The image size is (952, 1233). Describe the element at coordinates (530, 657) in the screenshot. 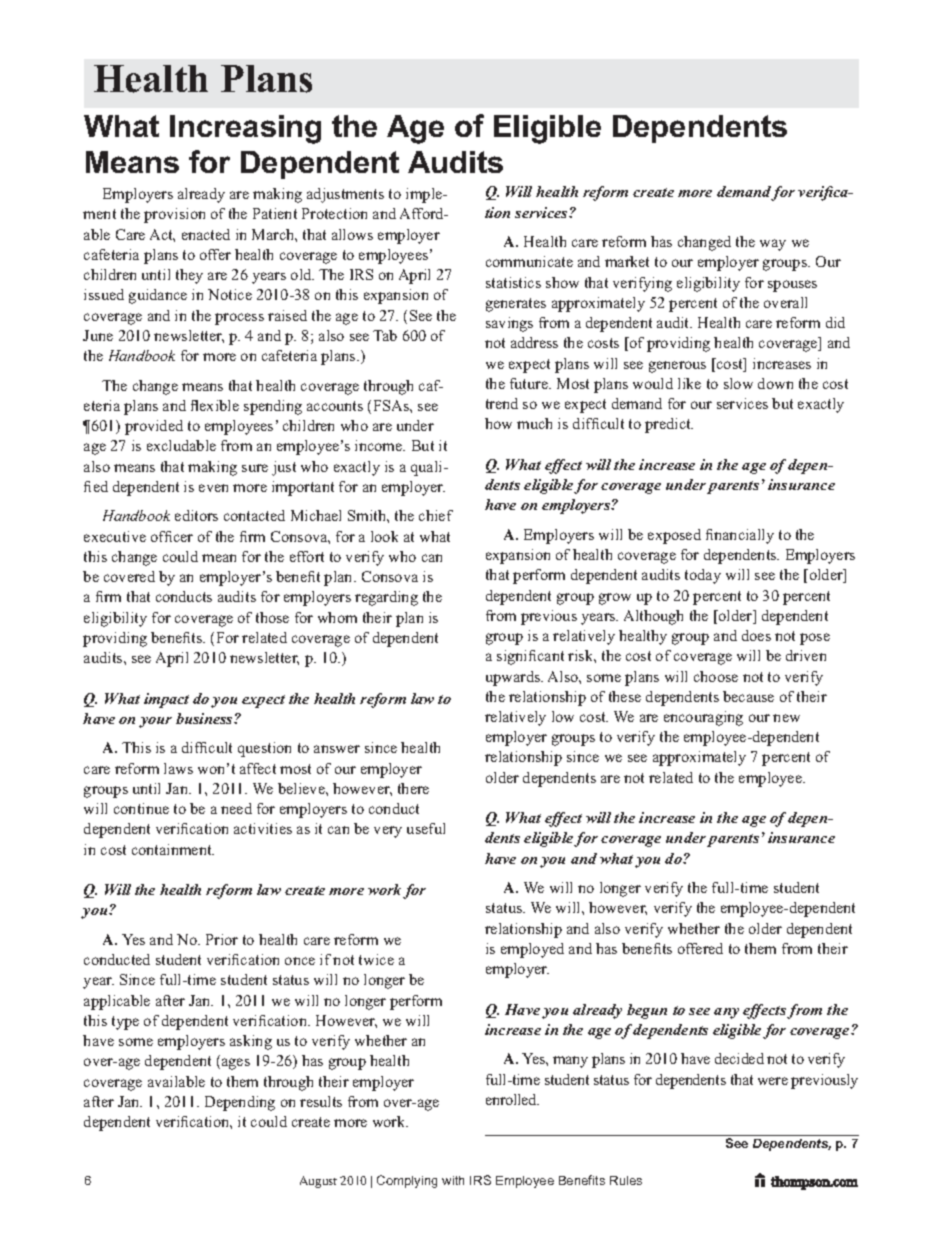

I see `significant` at that location.
